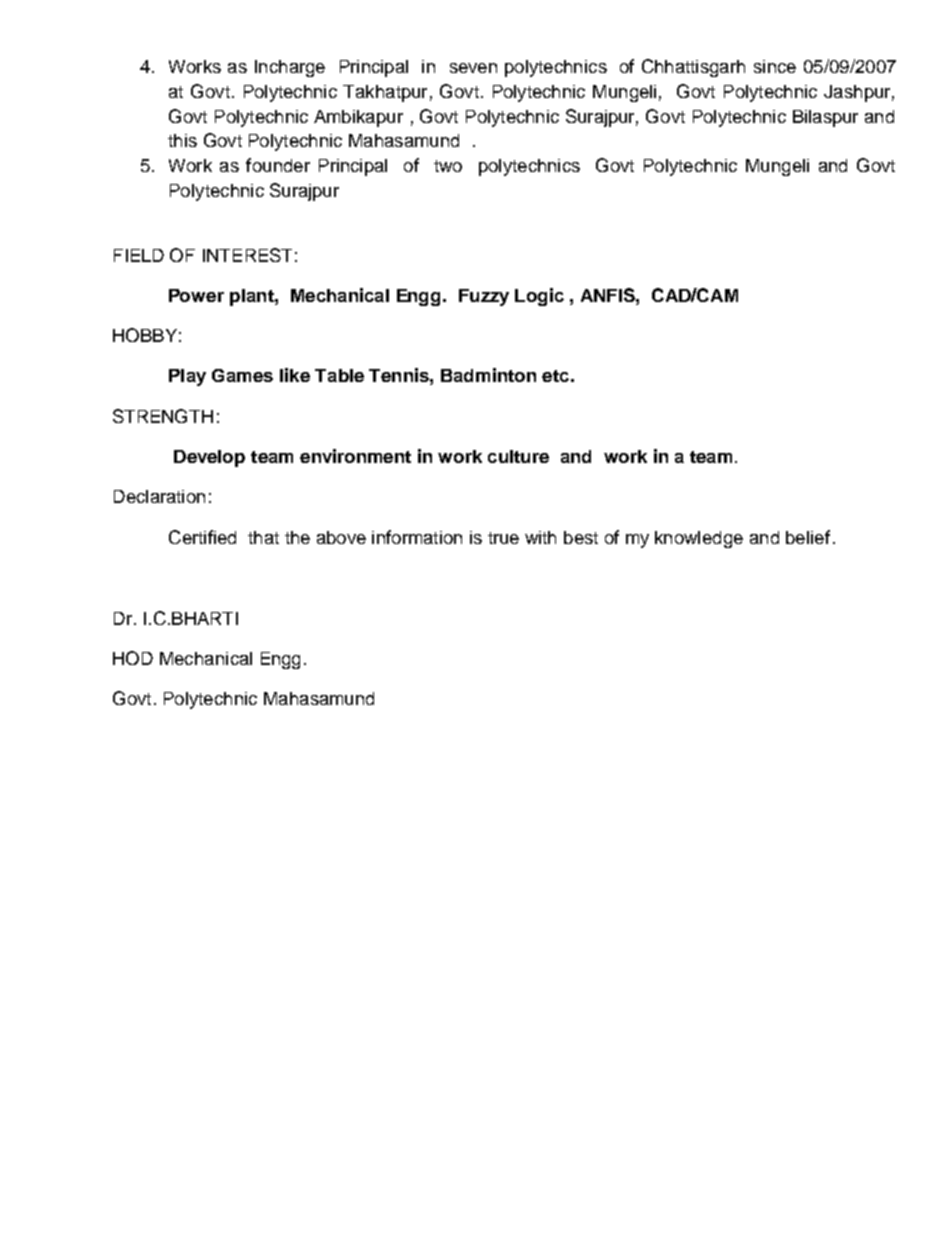 The width and height of the screenshot is (952, 1233). Describe the element at coordinates (242, 375) in the screenshot. I see `Games` at that location.
